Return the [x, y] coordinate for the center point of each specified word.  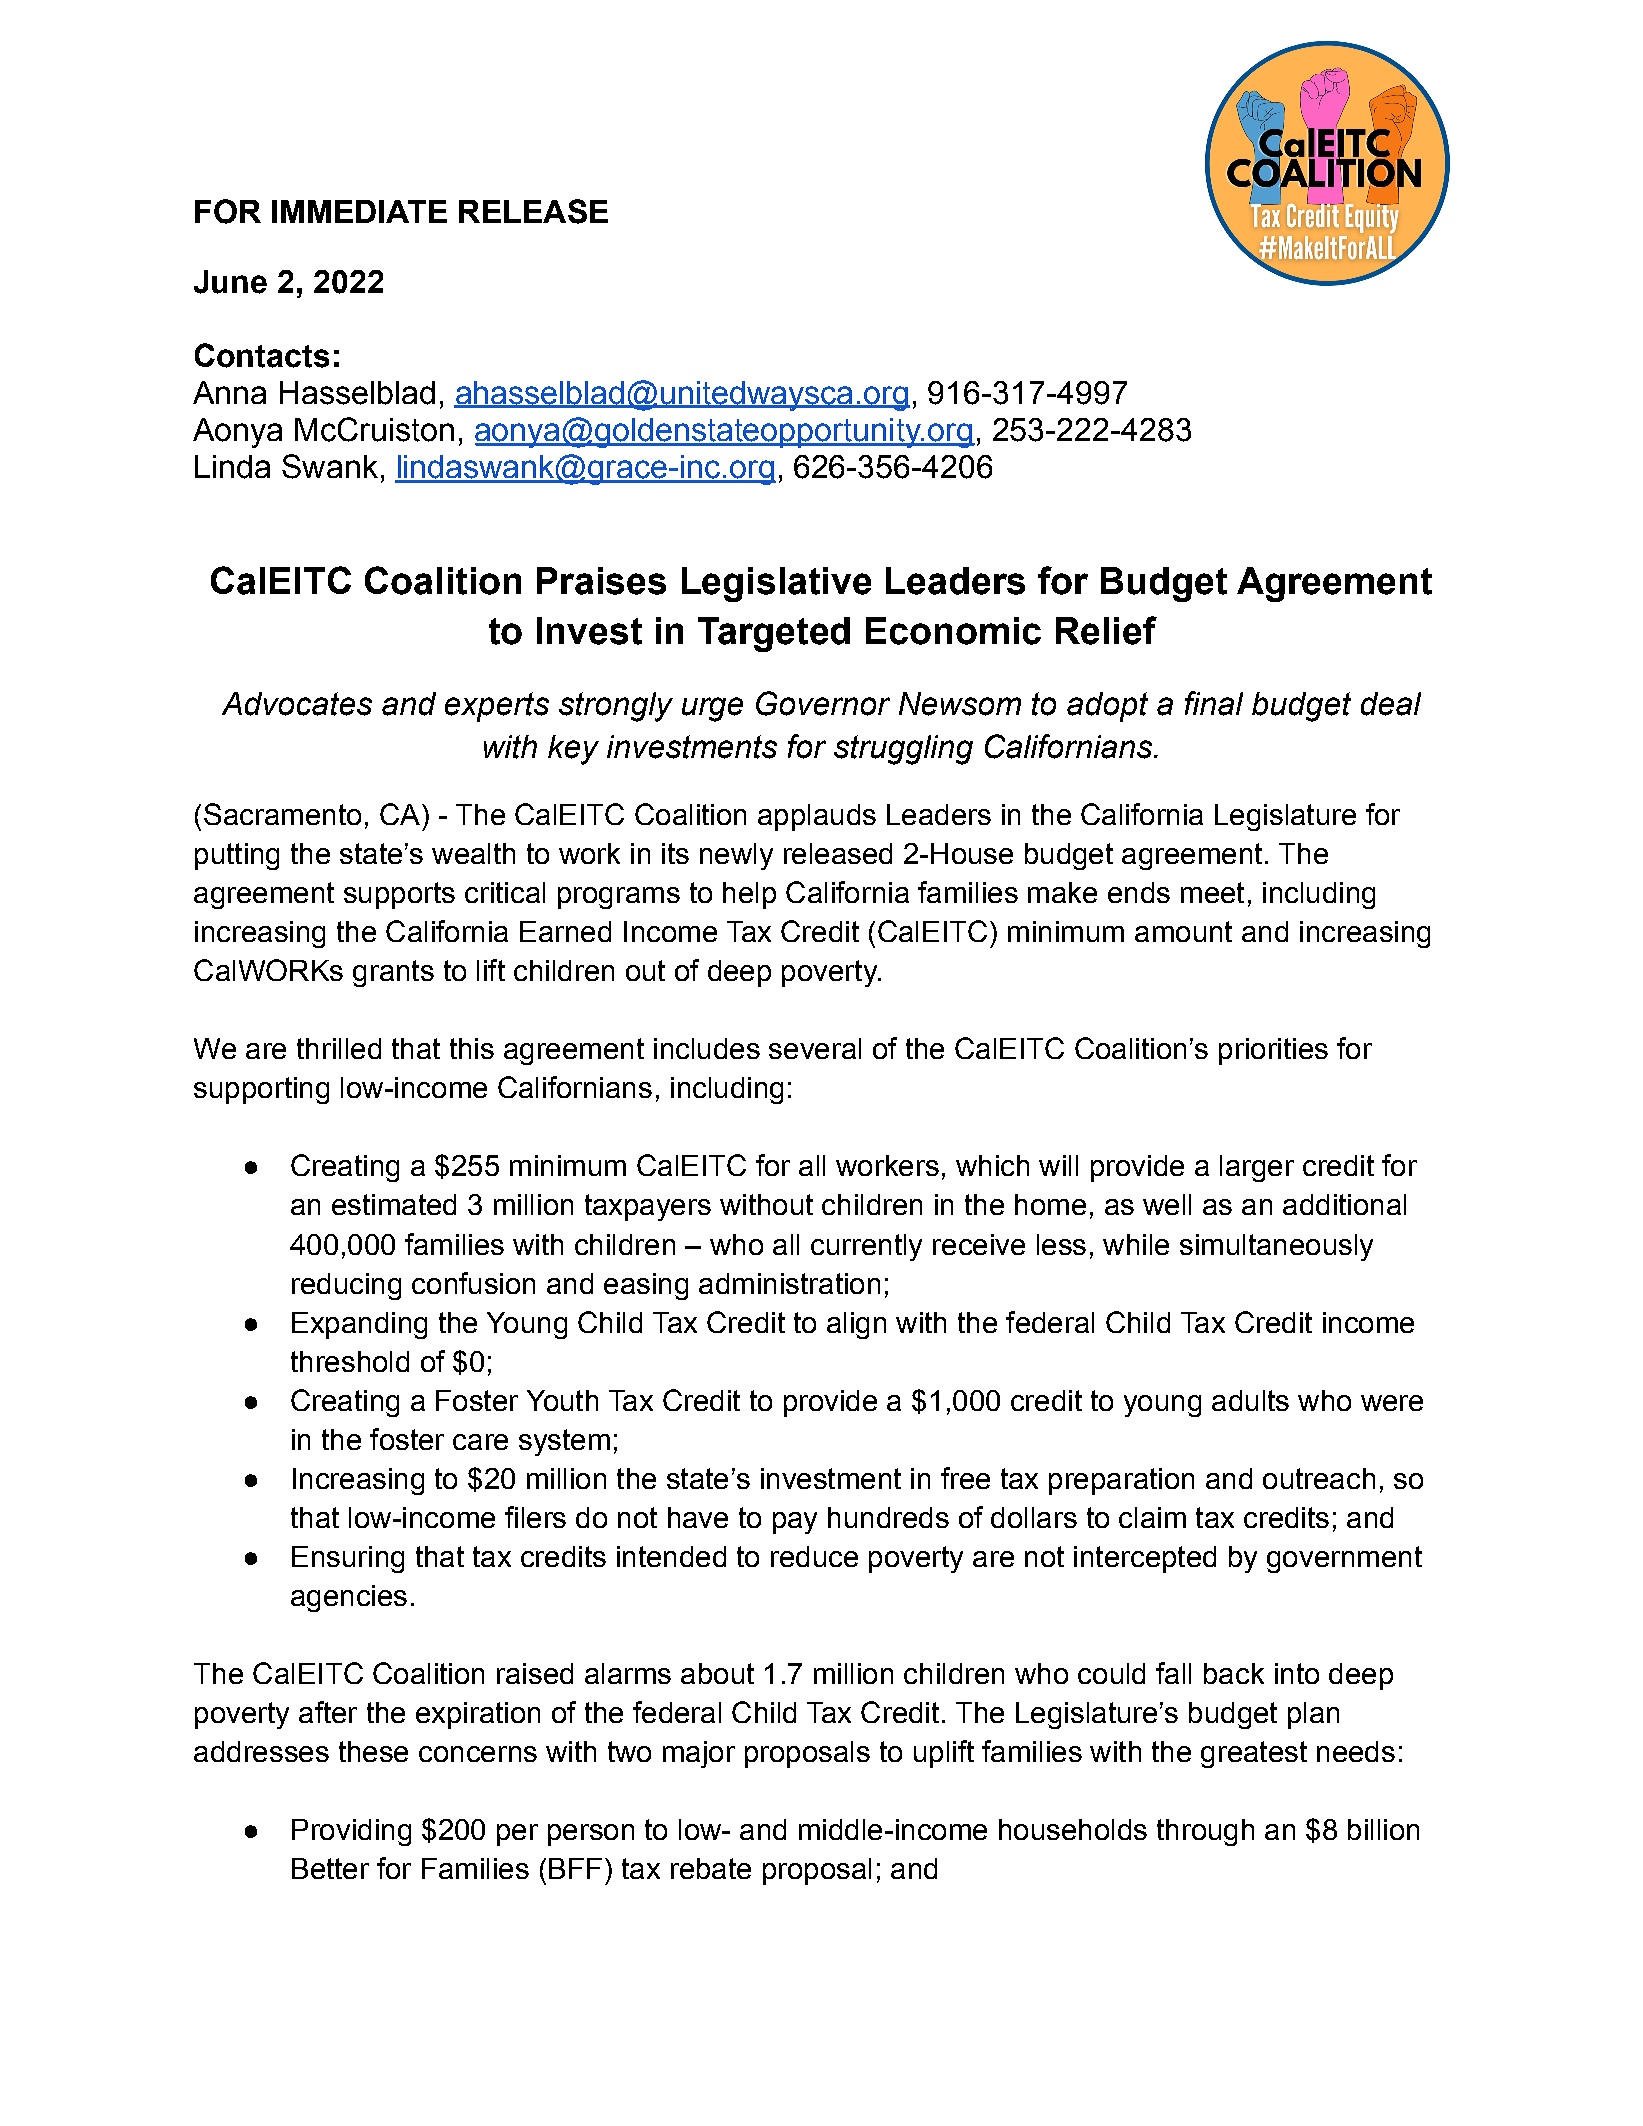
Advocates [297, 704]
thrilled [339, 1048]
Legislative [776, 584]
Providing [351, 1832]
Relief [1106, 630]
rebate [711, 1868]
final [1214, 703]
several [815, 1048]
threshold [350, 1361]
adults [1250, 1400]
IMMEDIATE [359, 211]
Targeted [774, 634]
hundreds [888, 1517]
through [1205, 1832]
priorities [1273, 1051]
